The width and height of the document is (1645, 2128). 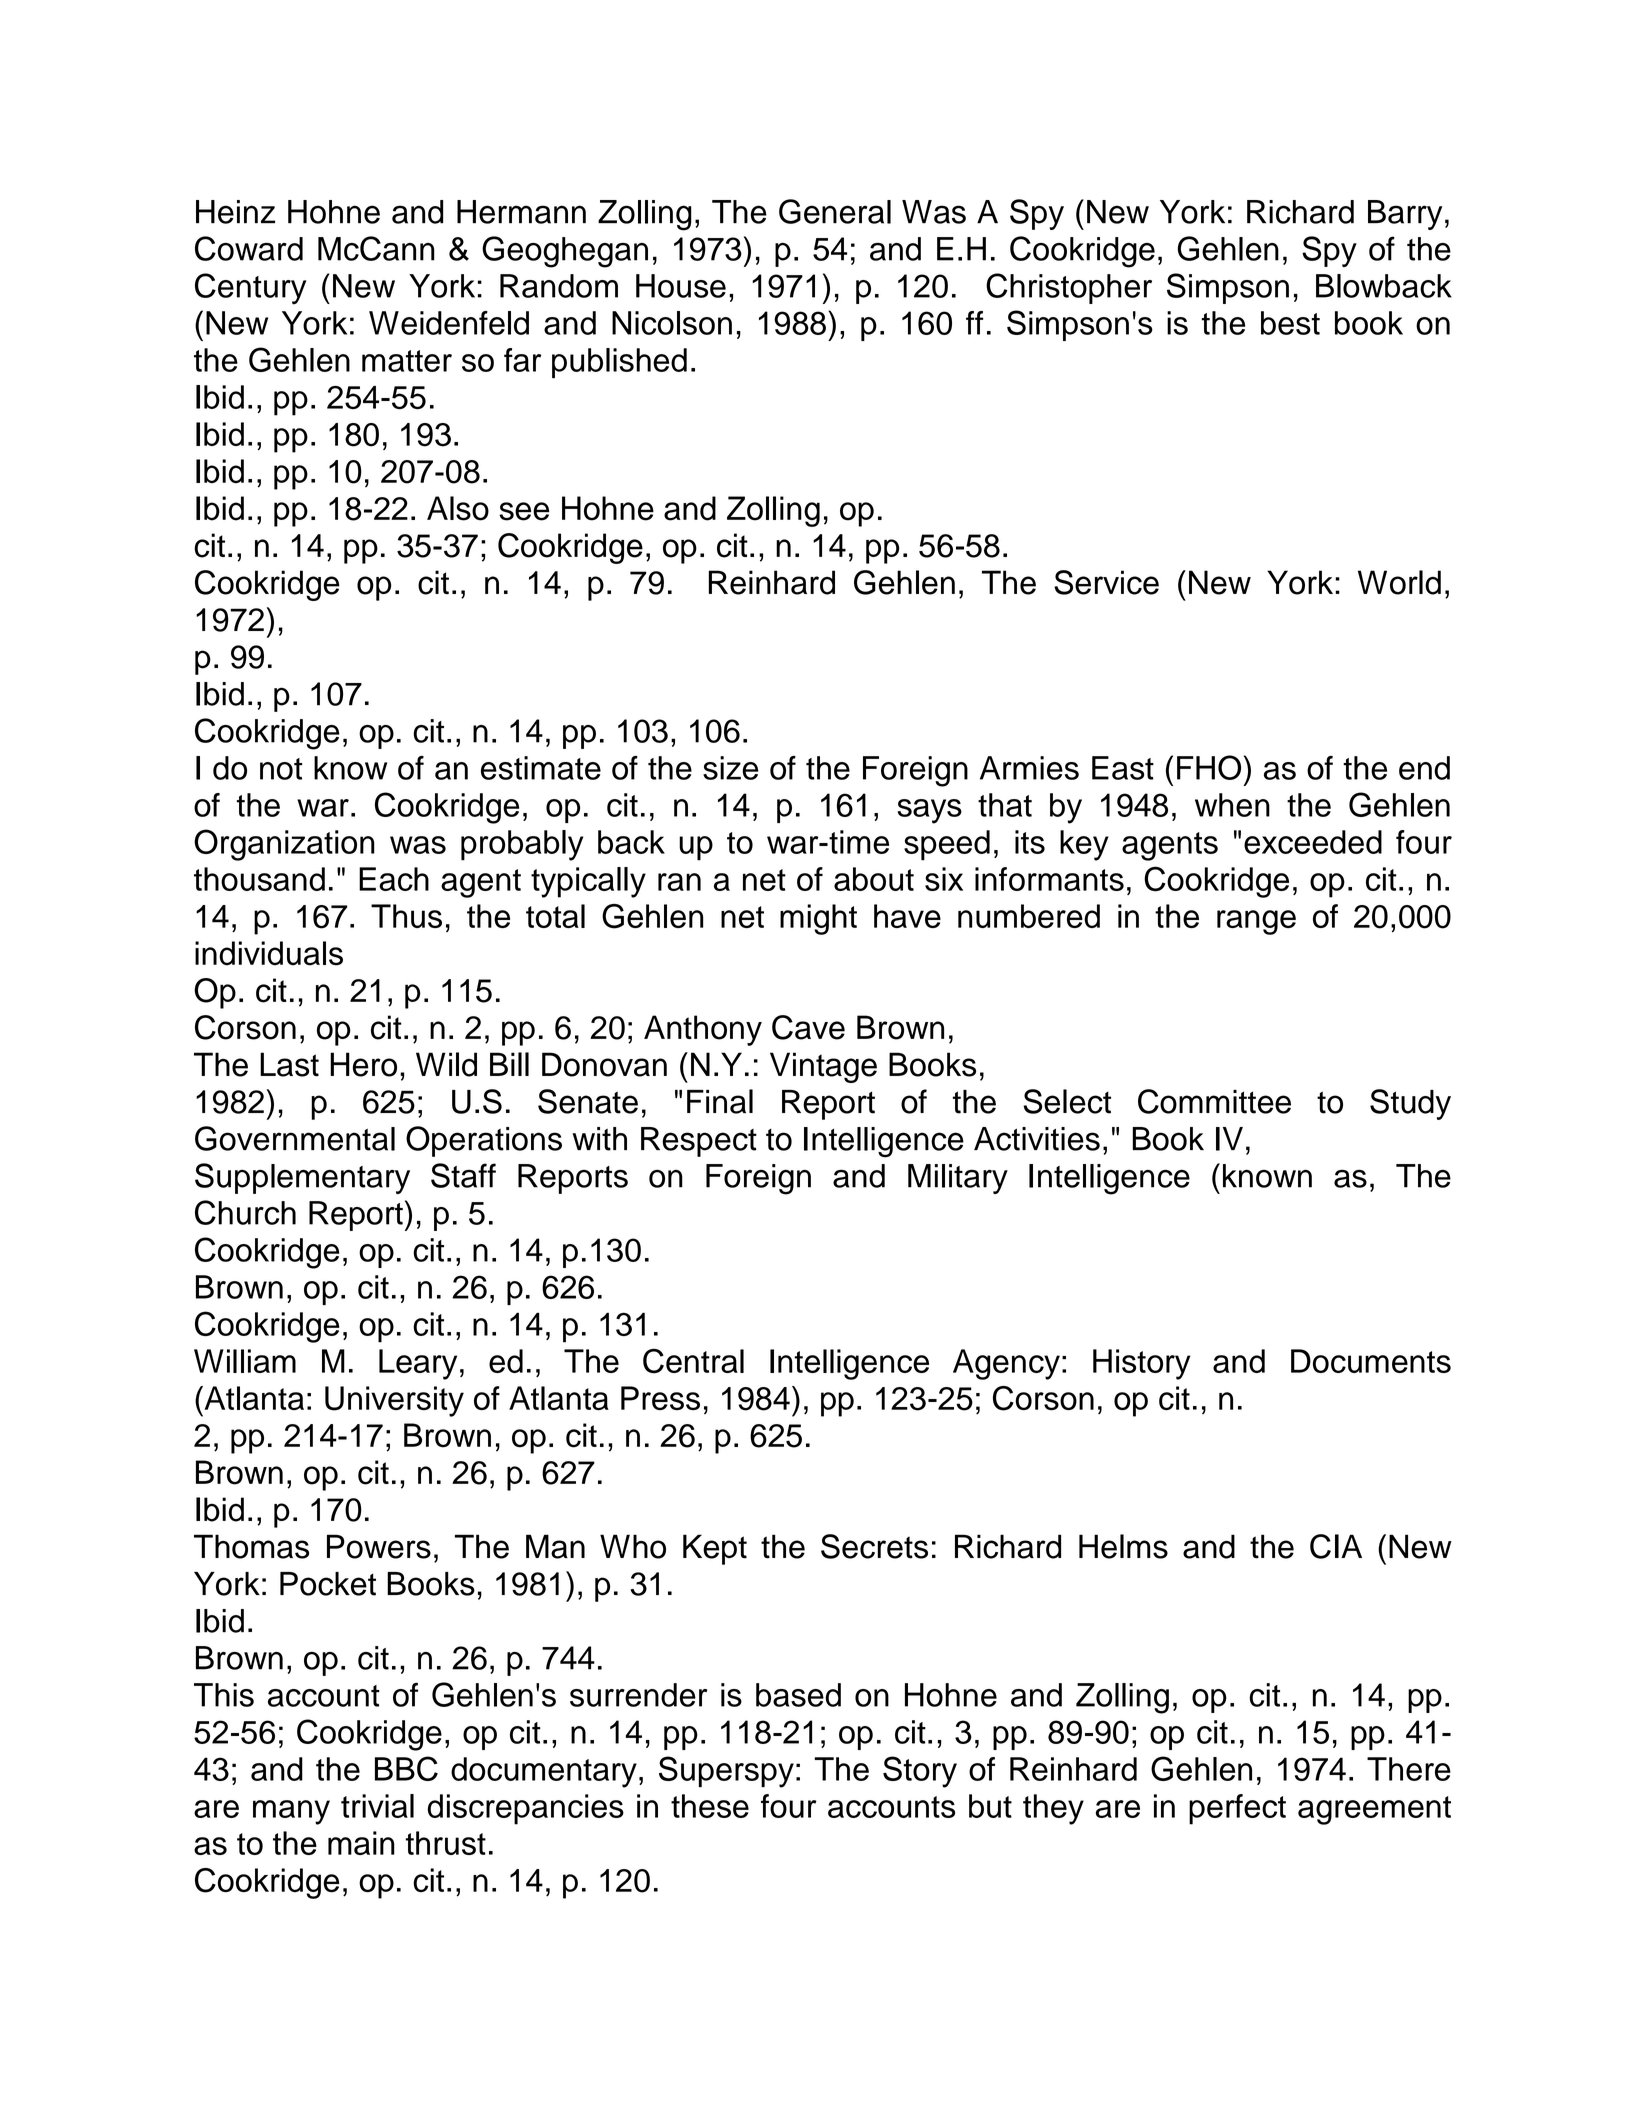 I want to click on size, so click(x=730, y=768).
